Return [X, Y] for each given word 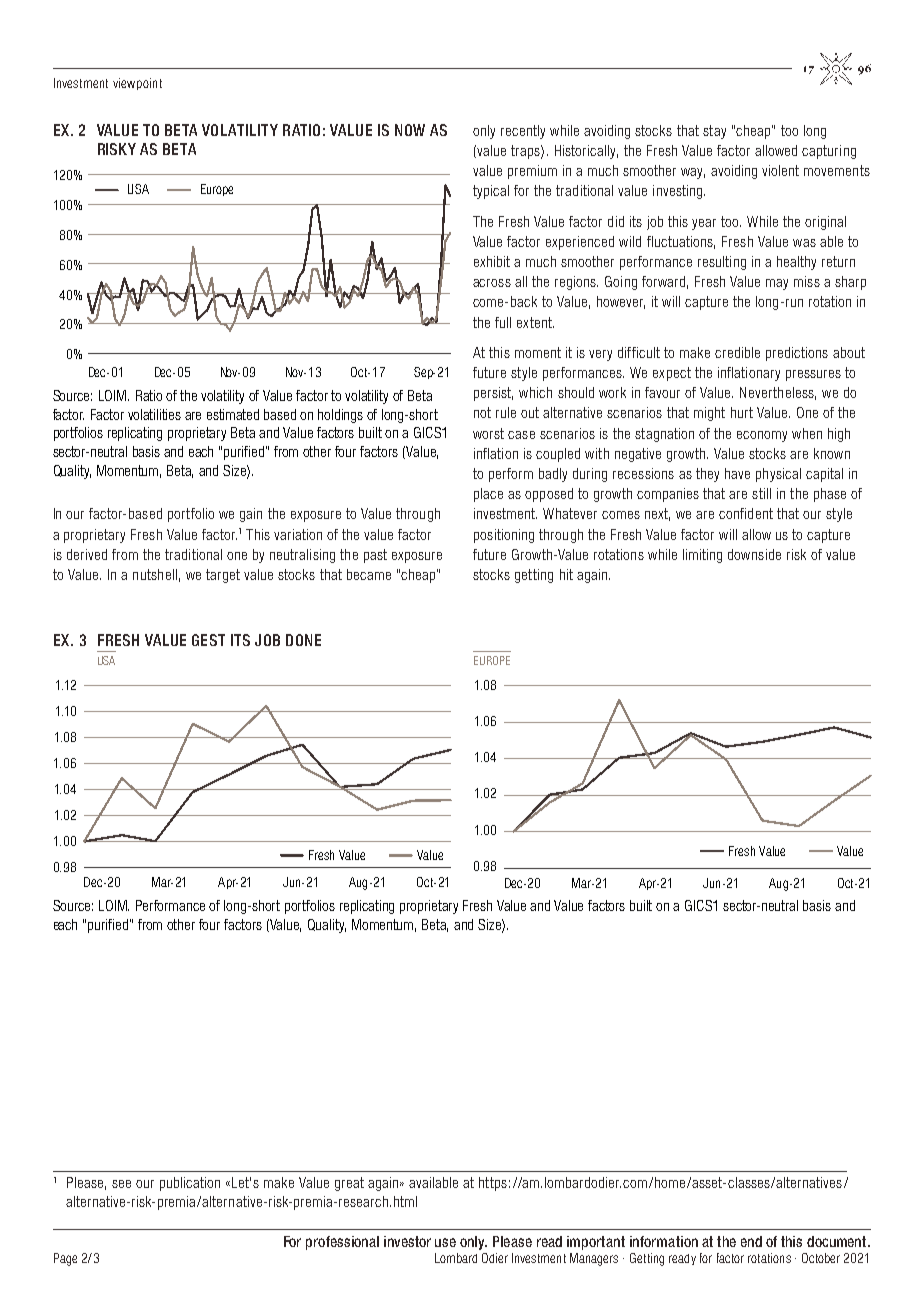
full [503, 322]
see [121, 1184]
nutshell [155, 574]
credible [737, 352]
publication [190, 1184]
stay [714, 132]
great [349, 1184]
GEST [208, 640]
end [751, 1241]
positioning [504, 536]
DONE [303, 640]
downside [754, 554]
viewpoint [137, 84]
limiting [702, 556]
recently [523, 132]
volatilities [154, 414]
